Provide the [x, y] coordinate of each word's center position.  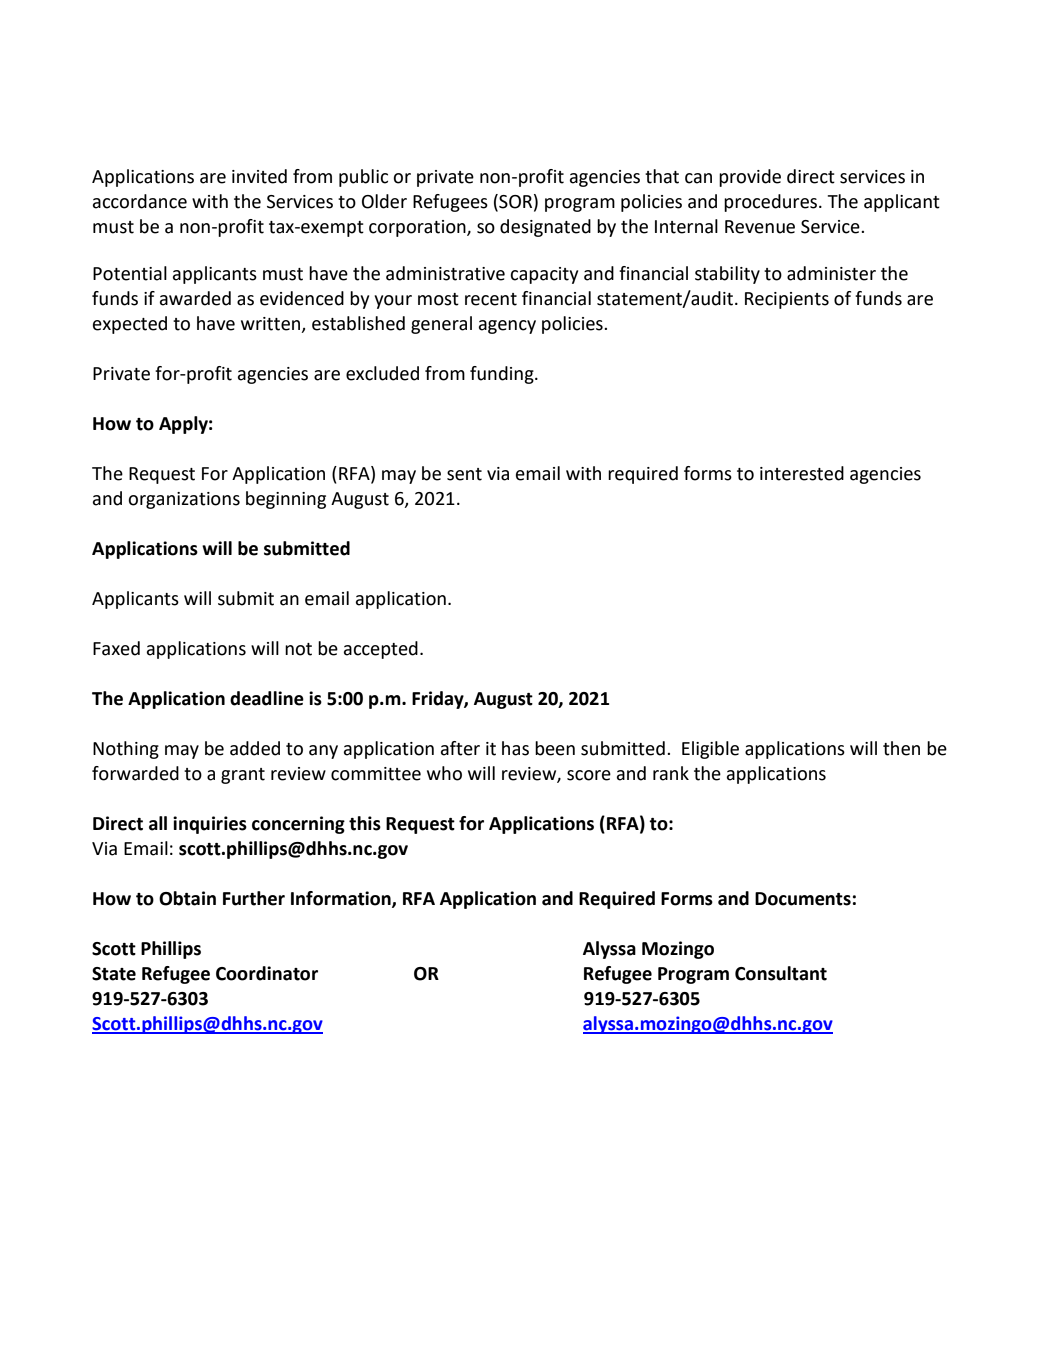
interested [802, 473]
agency [507, 327]
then [901, 748]
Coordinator [267, 973]
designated [545, 228]
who [444, 773]
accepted [381, 650]
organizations [184, 500]
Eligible [710, 750]
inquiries [210, 825]
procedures [772, 203]
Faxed [116, 648]
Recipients [787, 300]
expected [130, 325]
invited [259, 176]
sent [464, 474]
